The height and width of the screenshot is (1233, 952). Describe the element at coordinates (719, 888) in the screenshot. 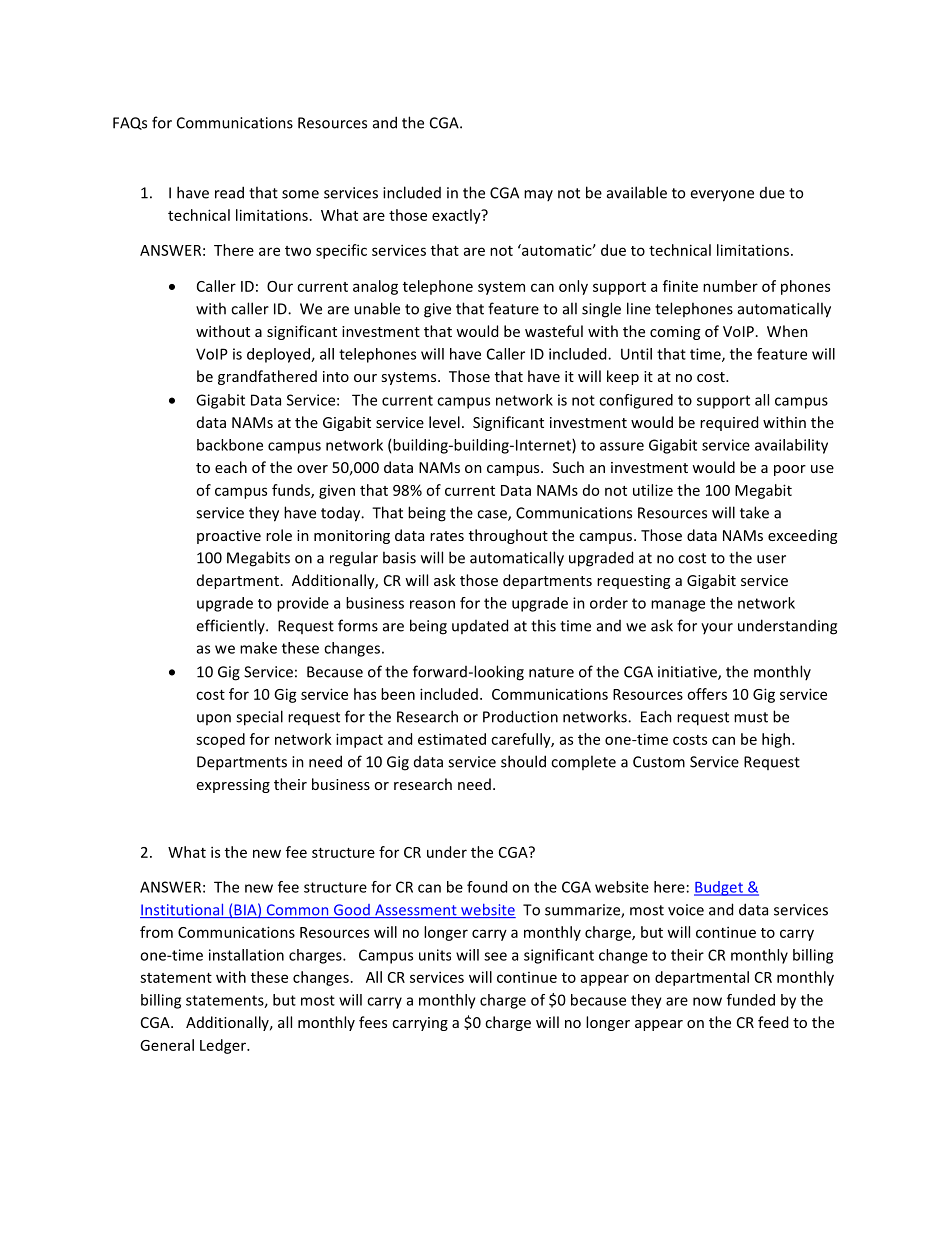

I see `Budget` at that location.
